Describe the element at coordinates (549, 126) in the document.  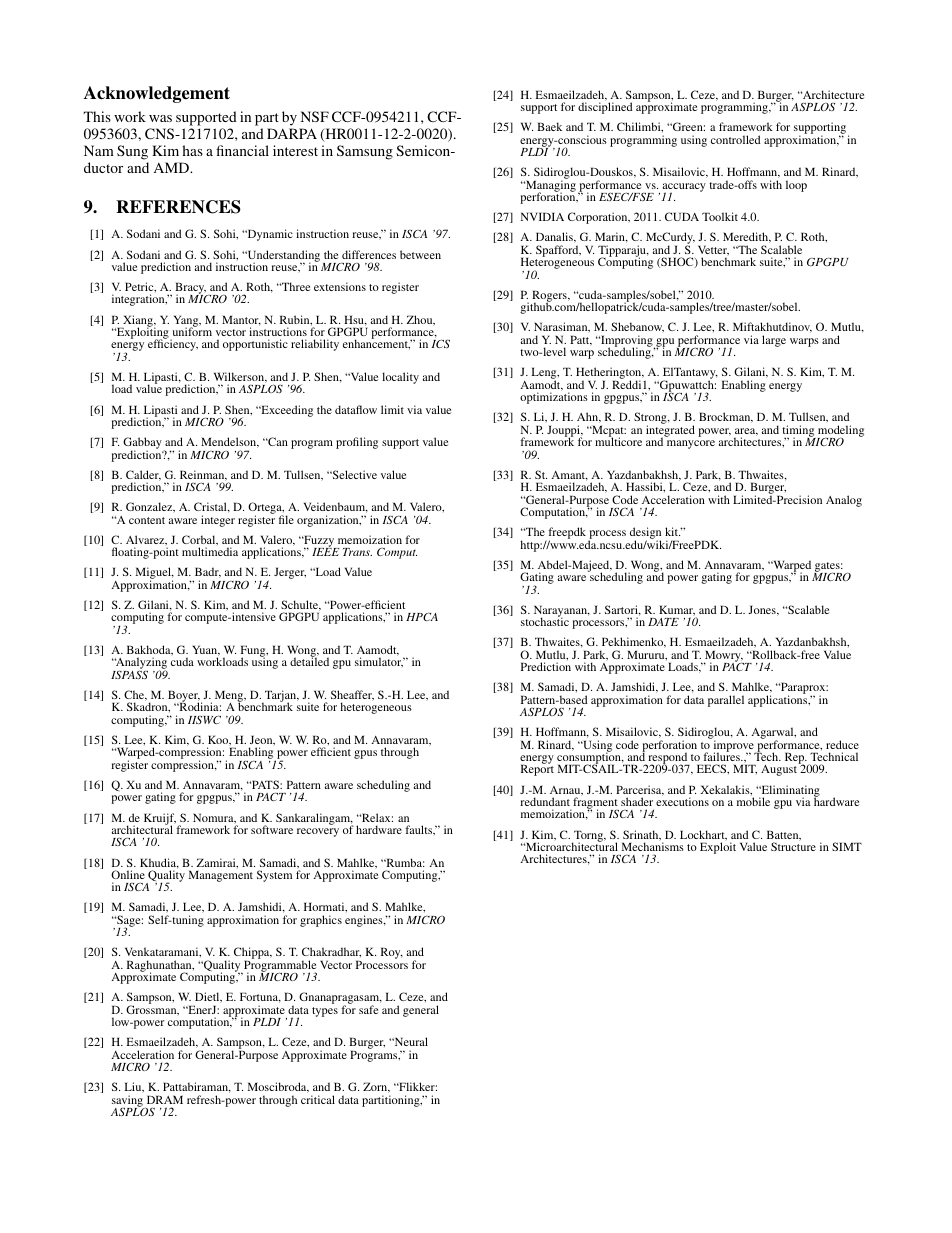
I see `Baek` at that location.
